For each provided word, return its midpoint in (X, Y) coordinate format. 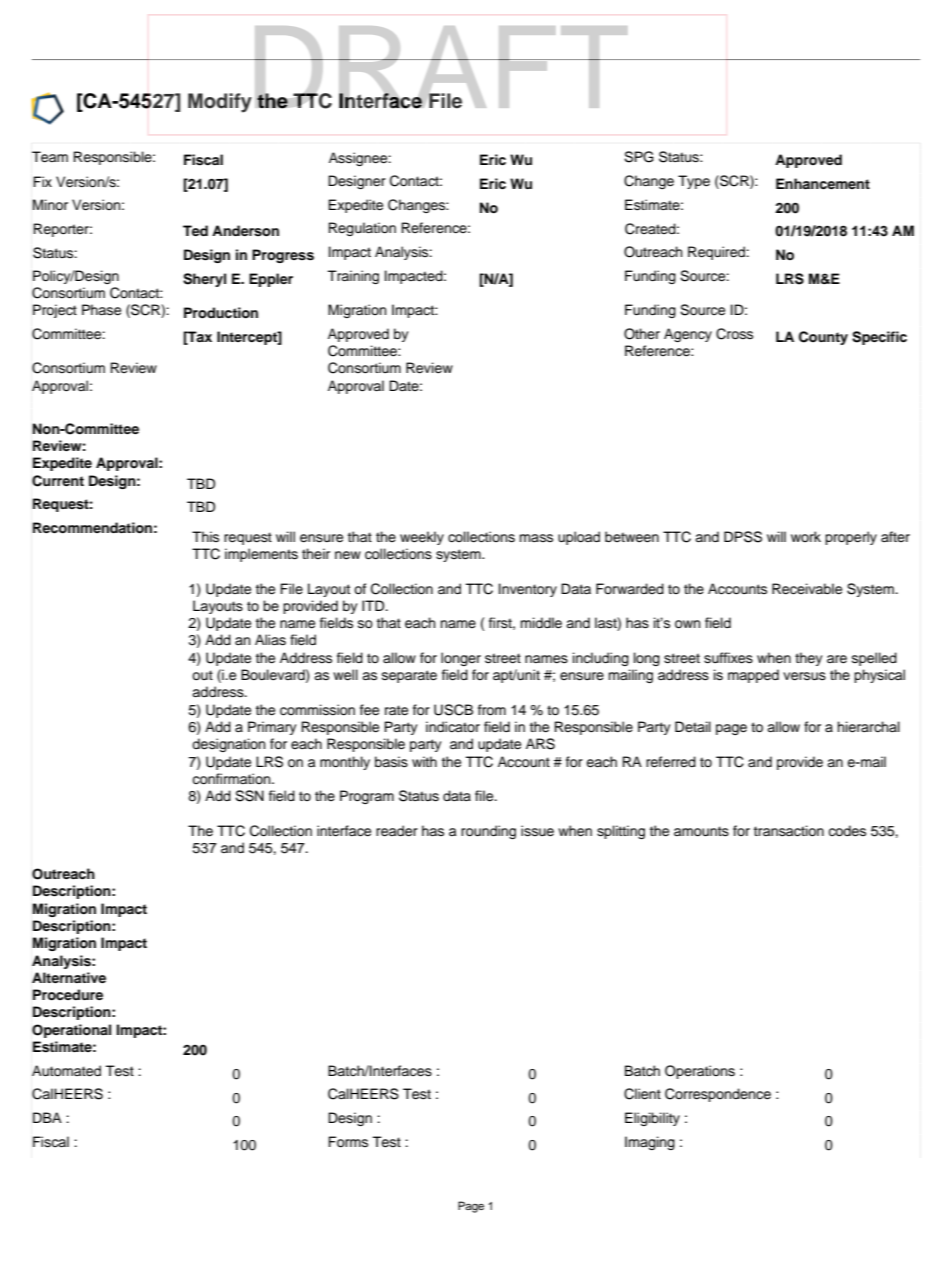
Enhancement (823, 183)
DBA (47, 1117)
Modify (220, 103)
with (424, 761)
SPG (639, 157)
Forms (348, 1142)
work (806, 536)
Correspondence (718, 1095)
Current (58, 481)
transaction (789, 831)
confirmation (232, 779)
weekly (422, 538)
